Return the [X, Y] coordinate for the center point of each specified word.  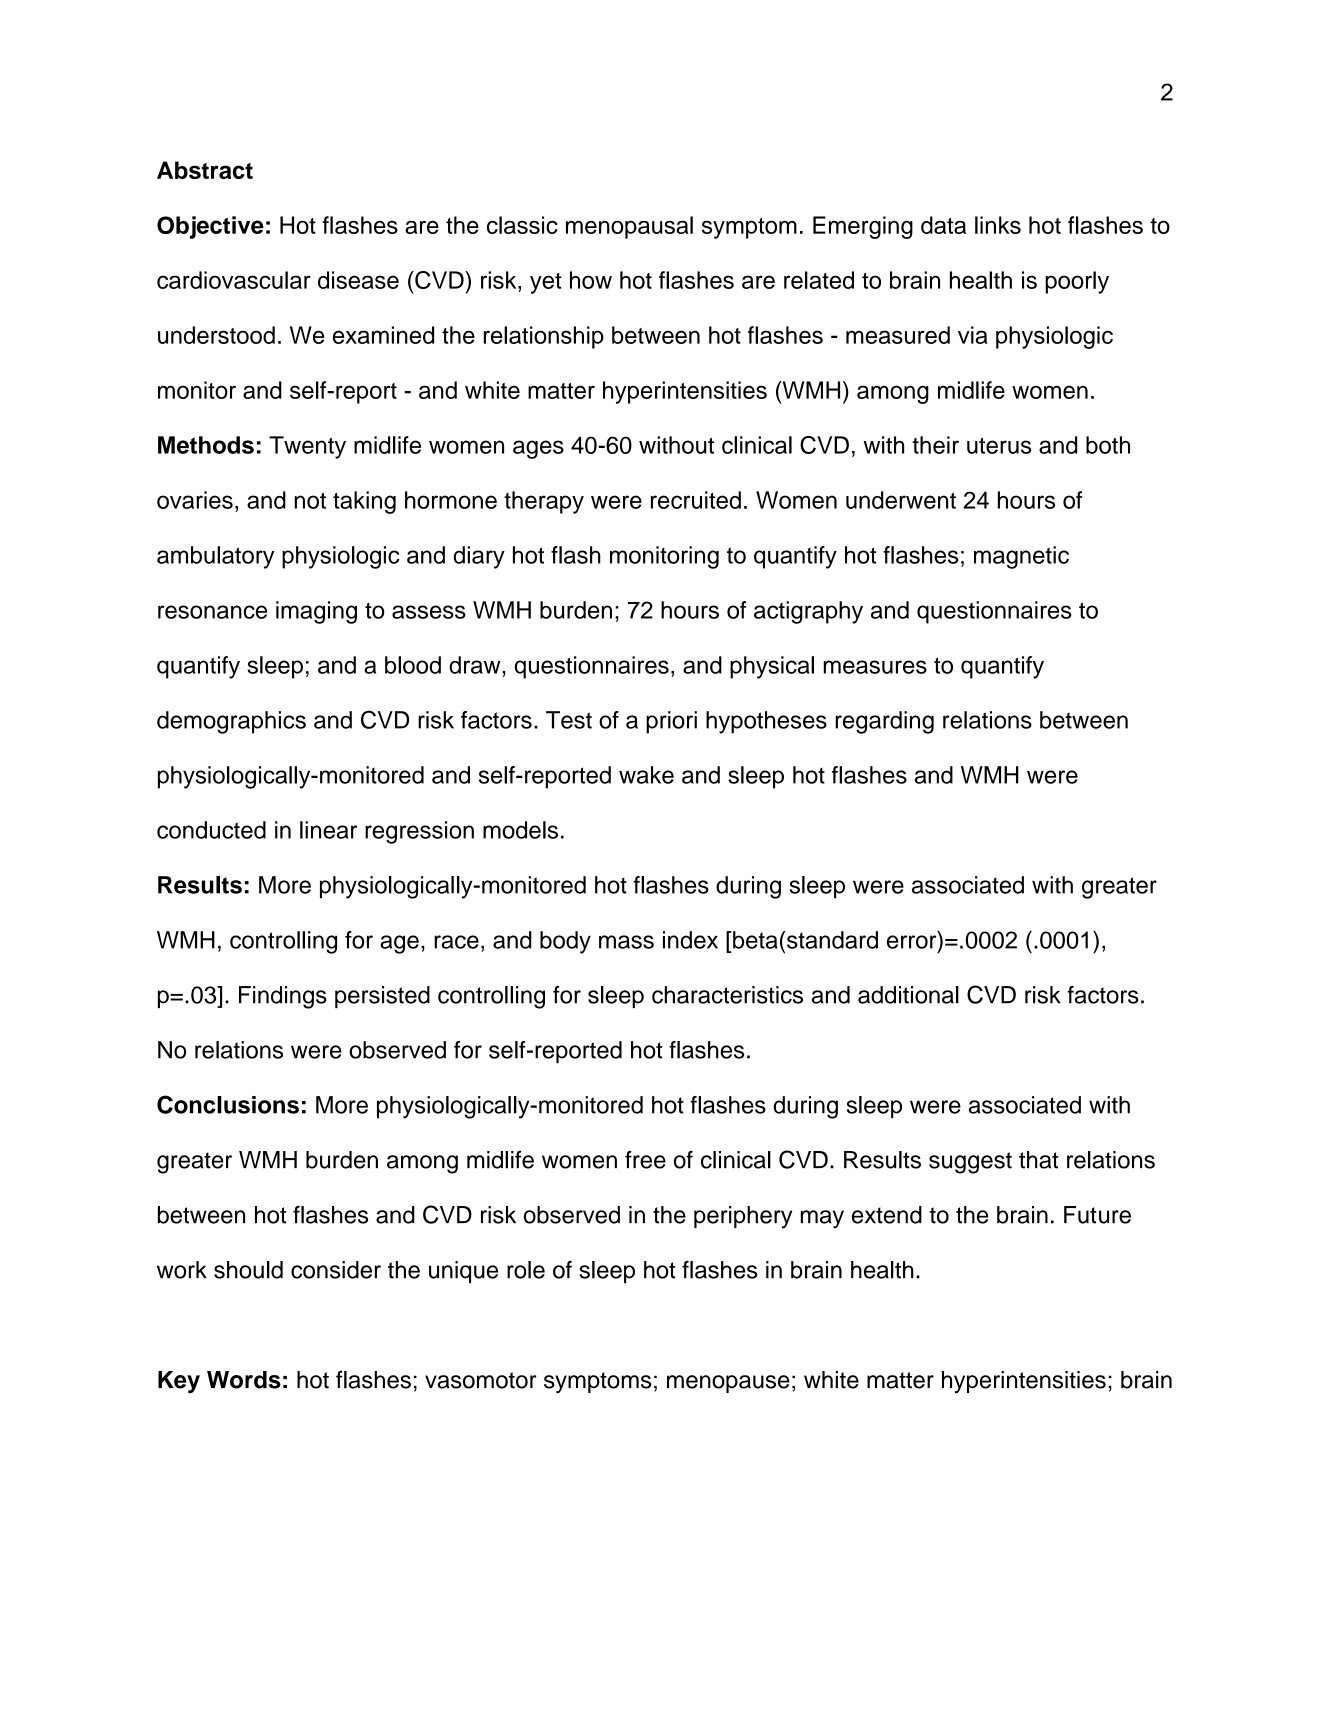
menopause [728, 1384]
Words [244, 1380]
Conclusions [228, 1104]
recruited [696, 500]
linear [328, 830]
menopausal [629, 227]
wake [646, 775]
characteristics [727, 995]
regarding [884, 722]
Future [1097, 1215]
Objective [210, 227]
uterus [999, 446]
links [998, 225]
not [310, 501]
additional [908, 995]
